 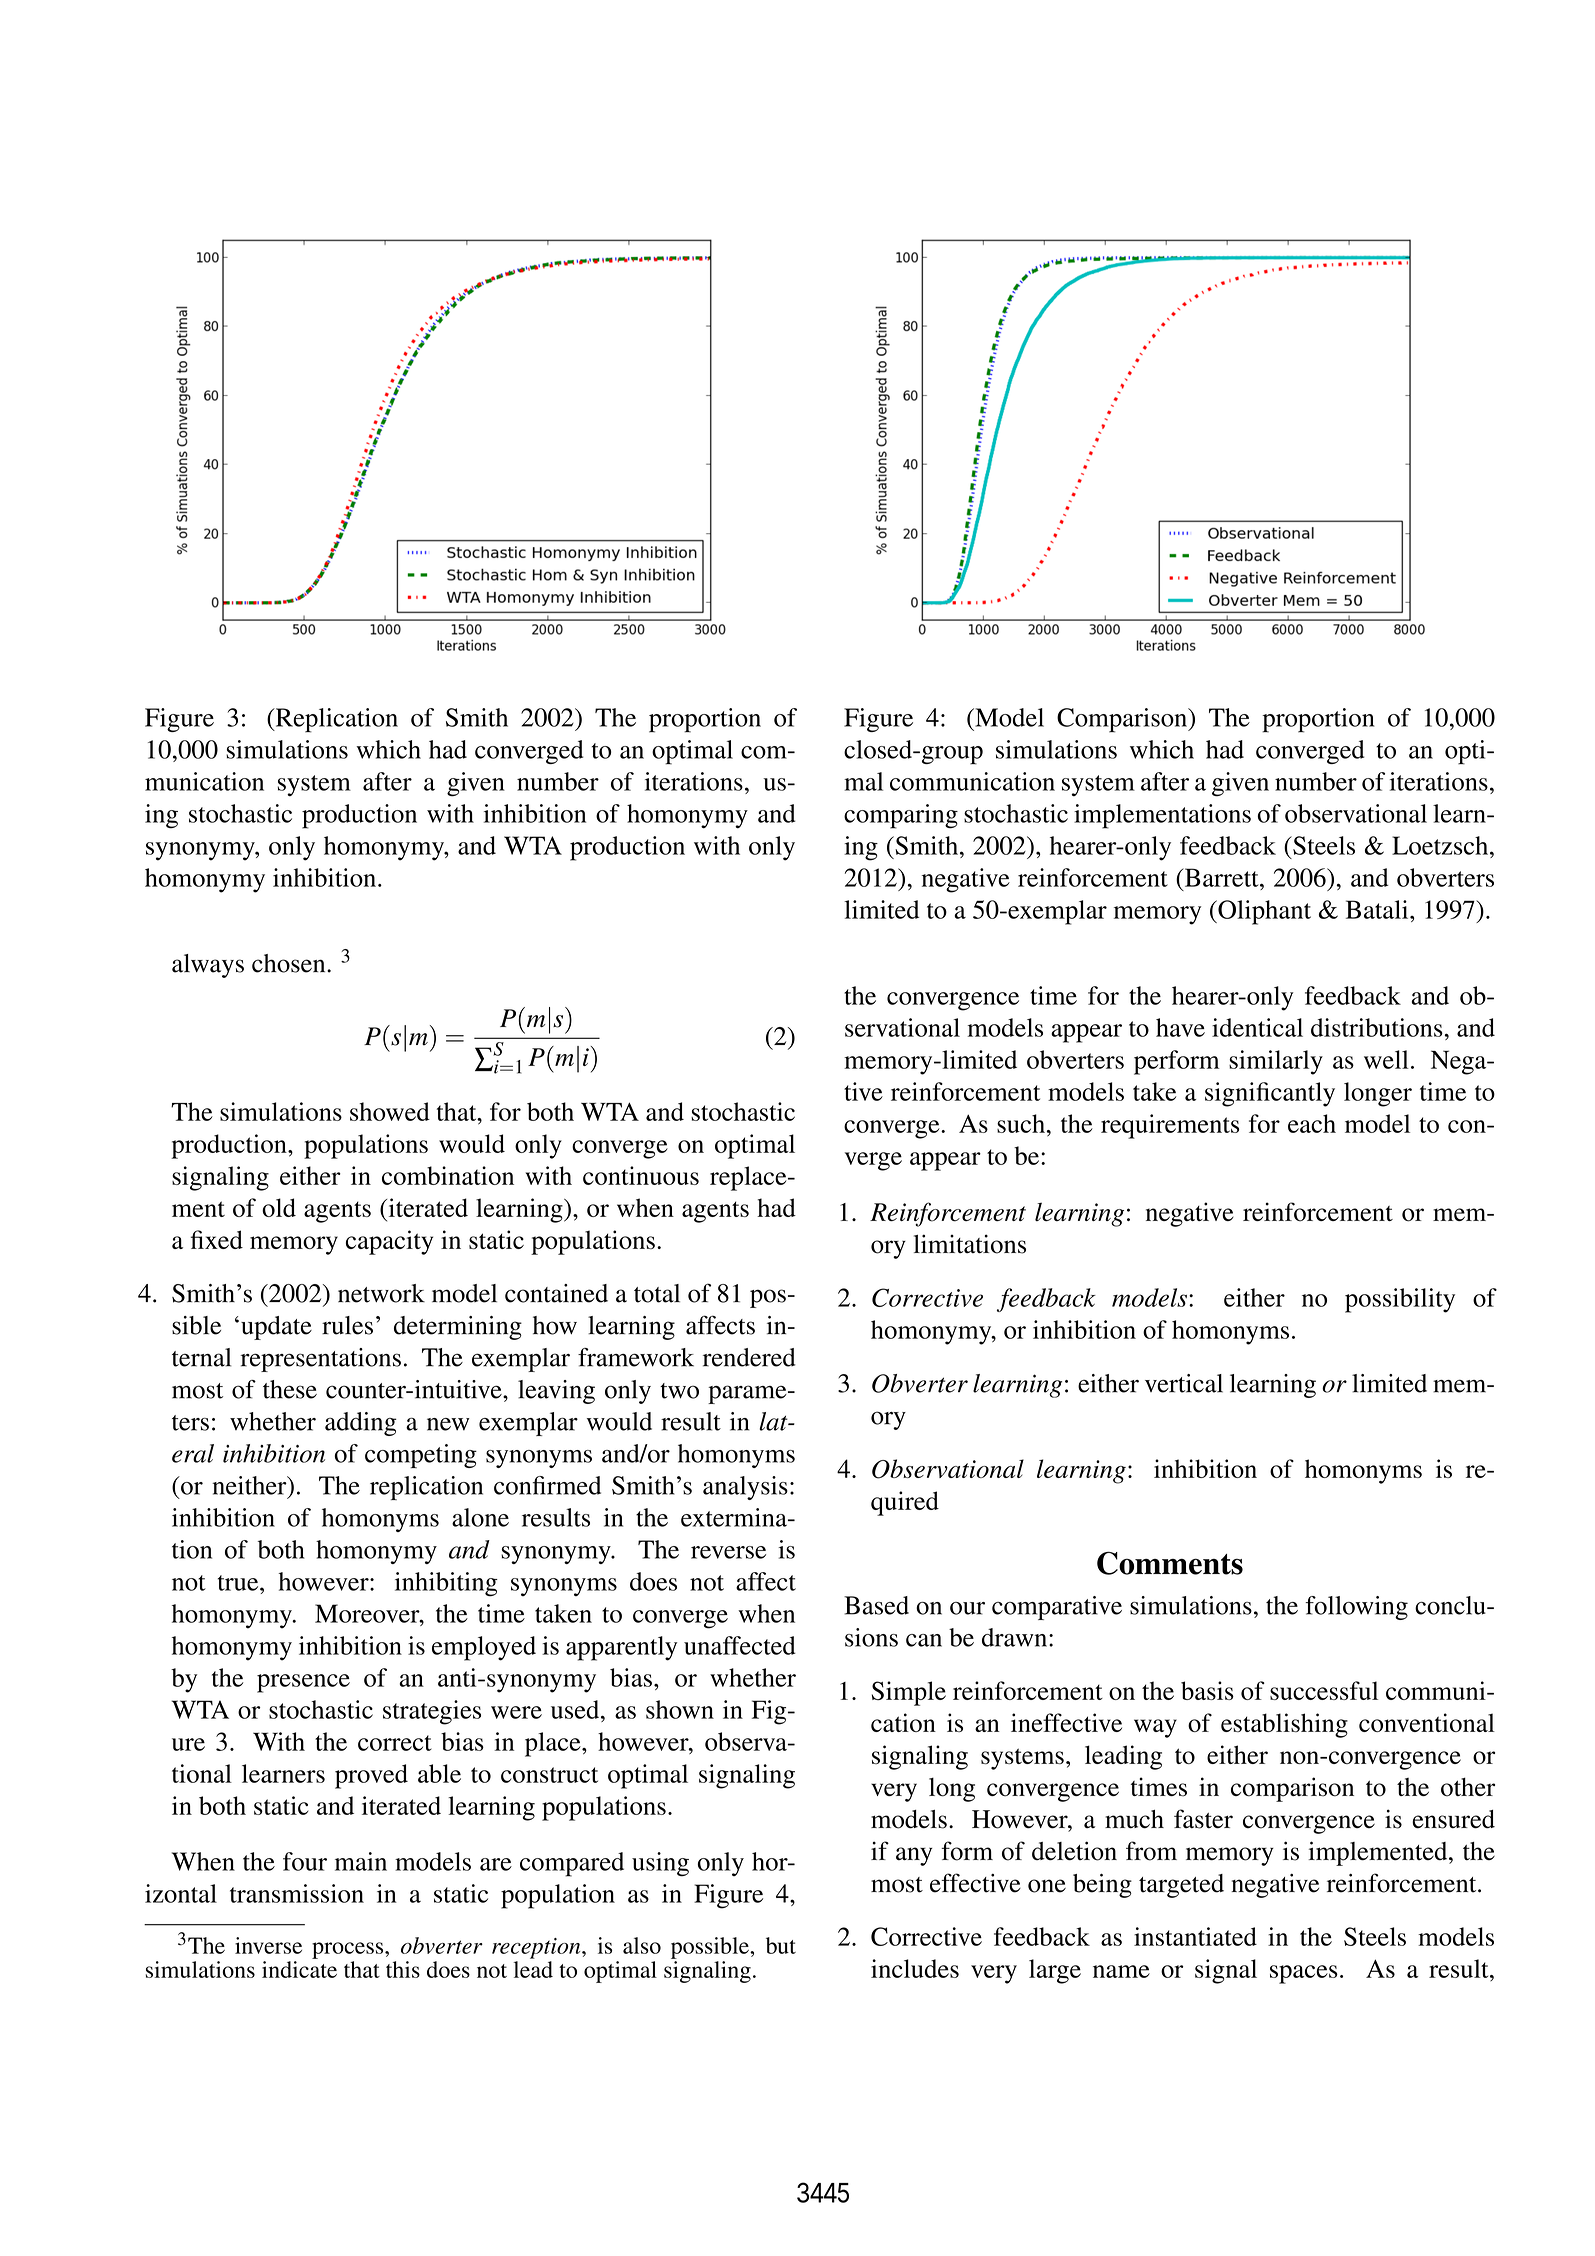 I want to click on comparing, so click(x=901, y=816).
